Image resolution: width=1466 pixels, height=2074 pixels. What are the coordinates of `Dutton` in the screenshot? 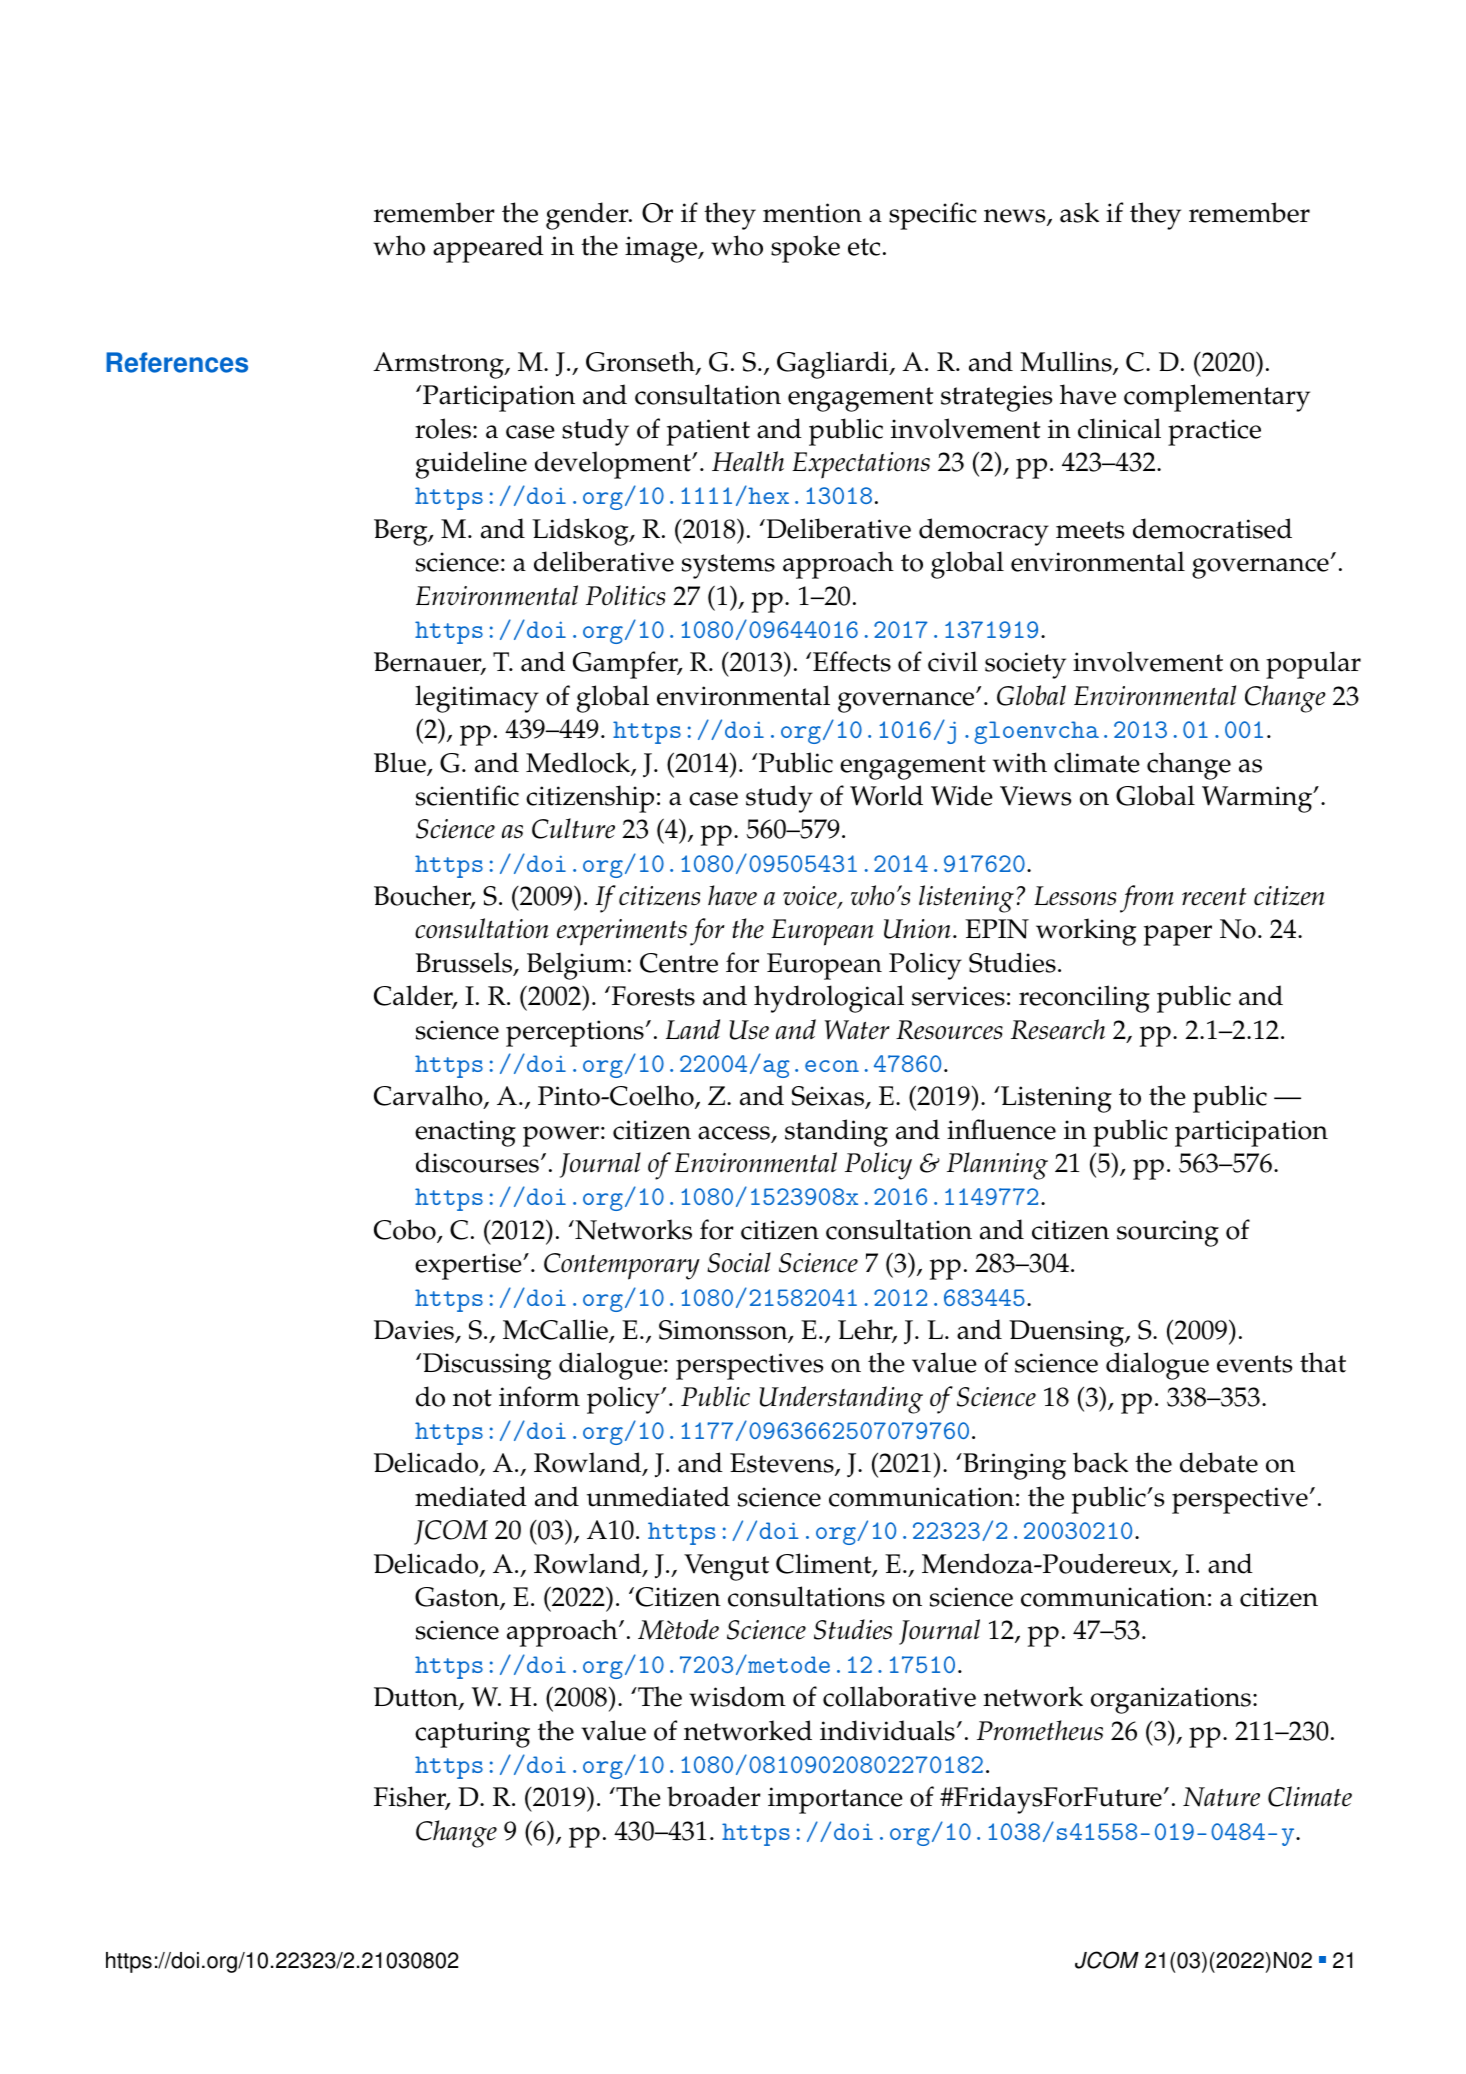 It's located at (417, 1698).
